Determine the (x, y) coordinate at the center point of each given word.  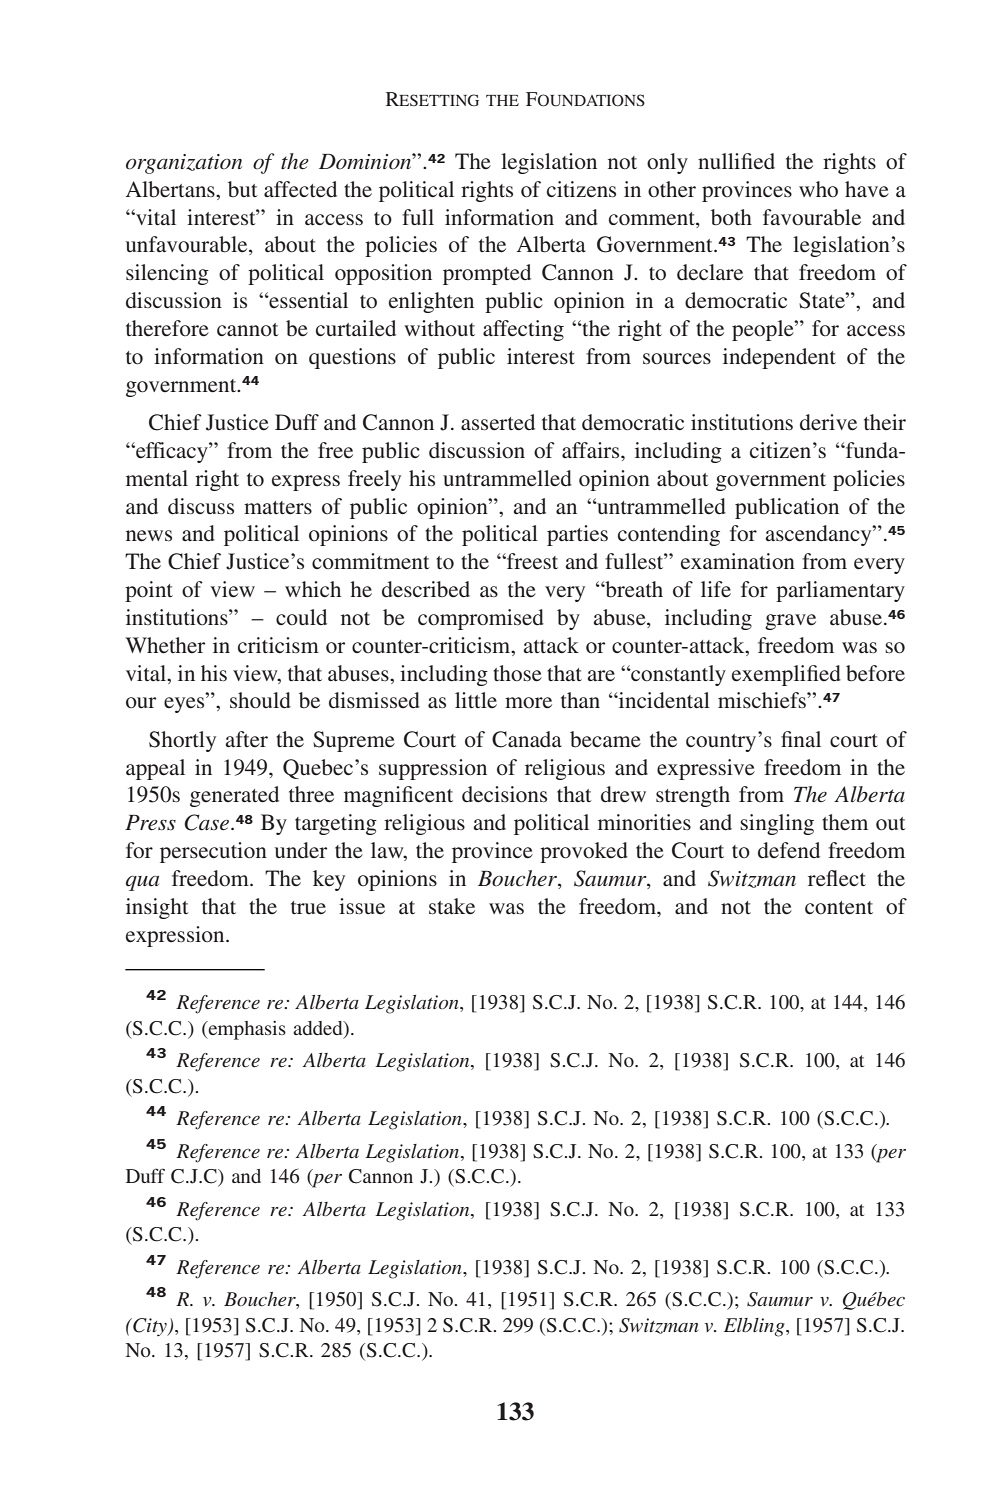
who (818, 189)
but (243, 189)
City (150, 1327)
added (319, 1028)
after (246, 739)
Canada (527, 739)
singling (777, 824)
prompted (487, 274)
